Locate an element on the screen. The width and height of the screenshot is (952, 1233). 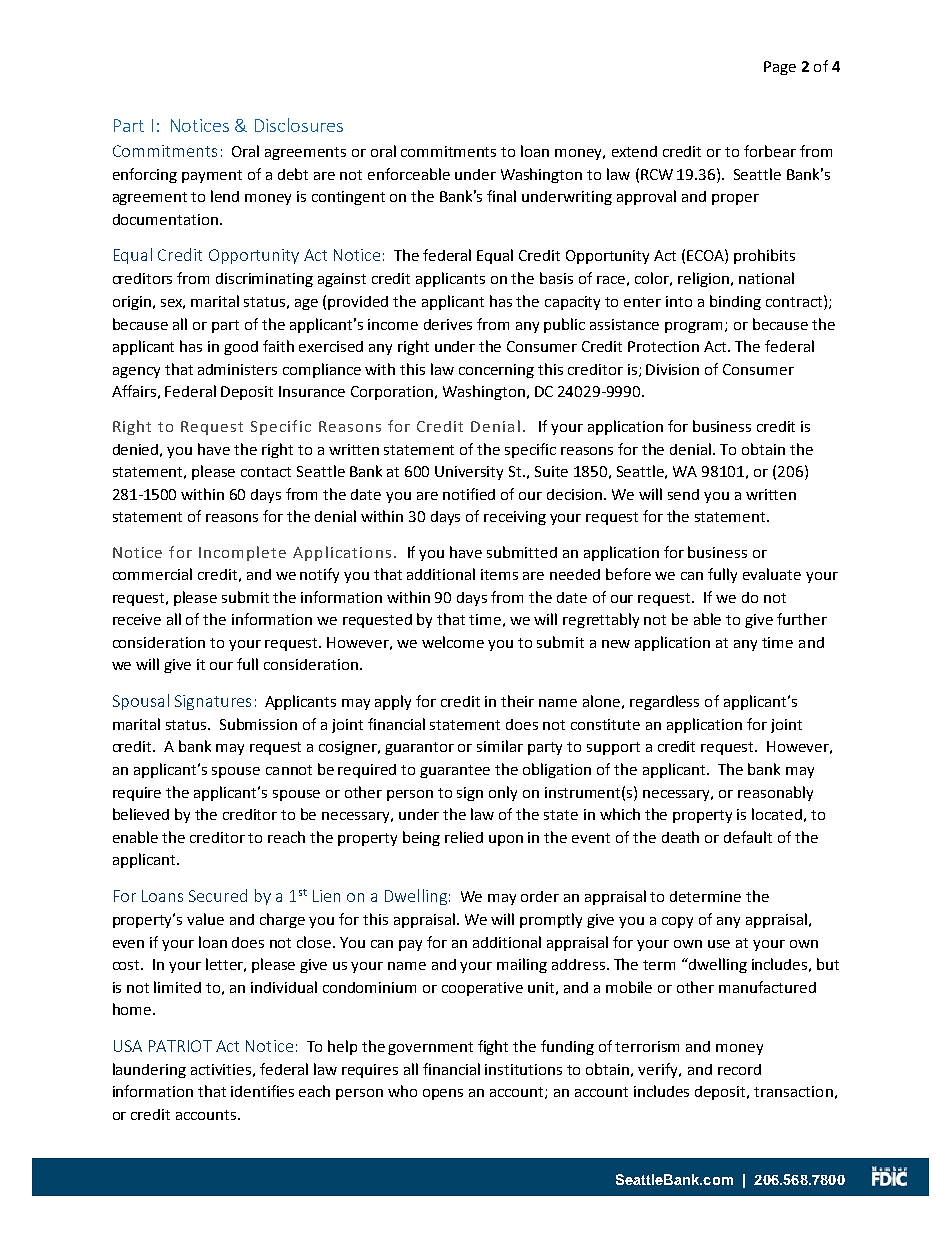
Disclosures is located at coordinates (299, 125).
